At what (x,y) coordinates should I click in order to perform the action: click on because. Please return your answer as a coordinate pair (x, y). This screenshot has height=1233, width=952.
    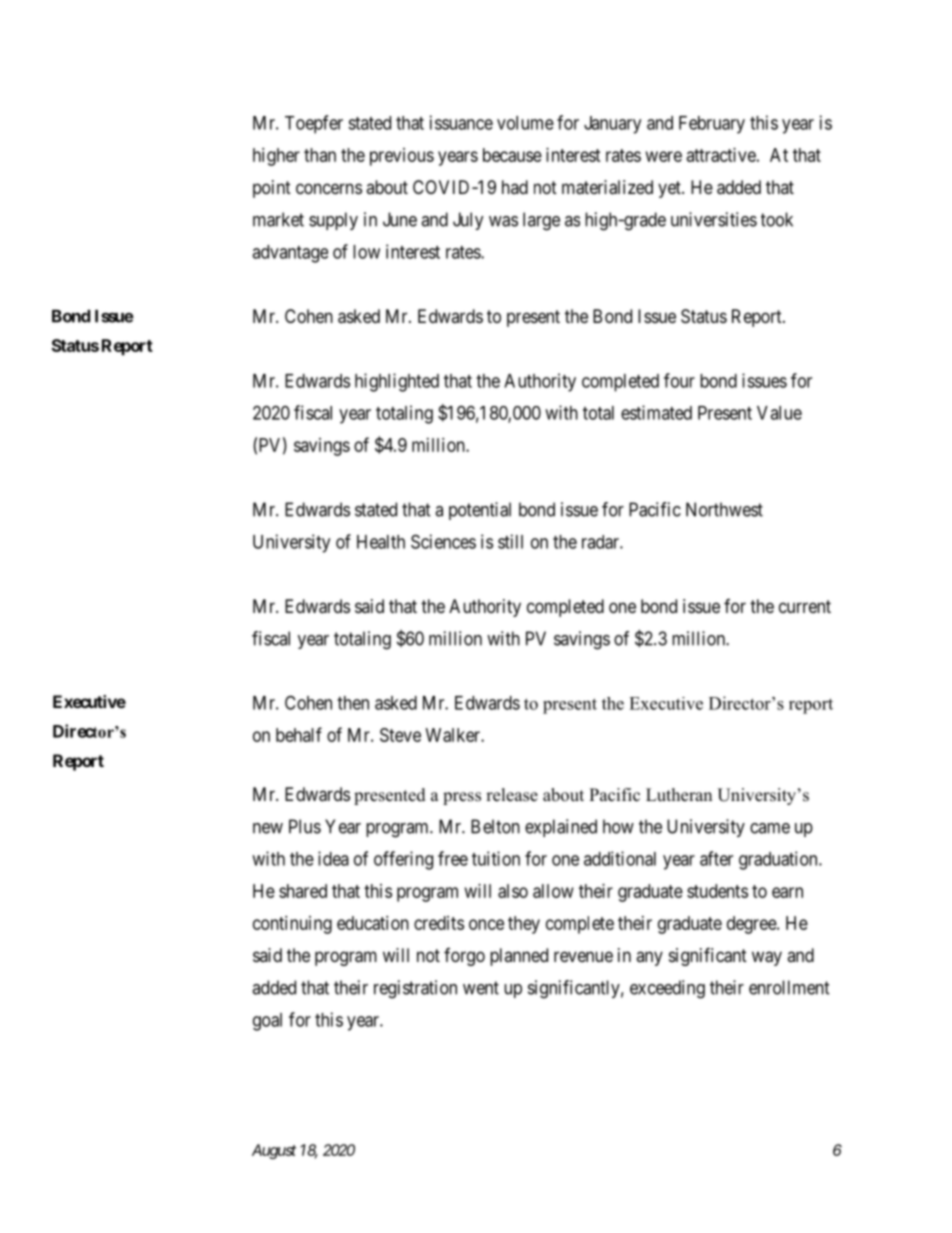
    Looking at the image, I should click on (512, 155).
